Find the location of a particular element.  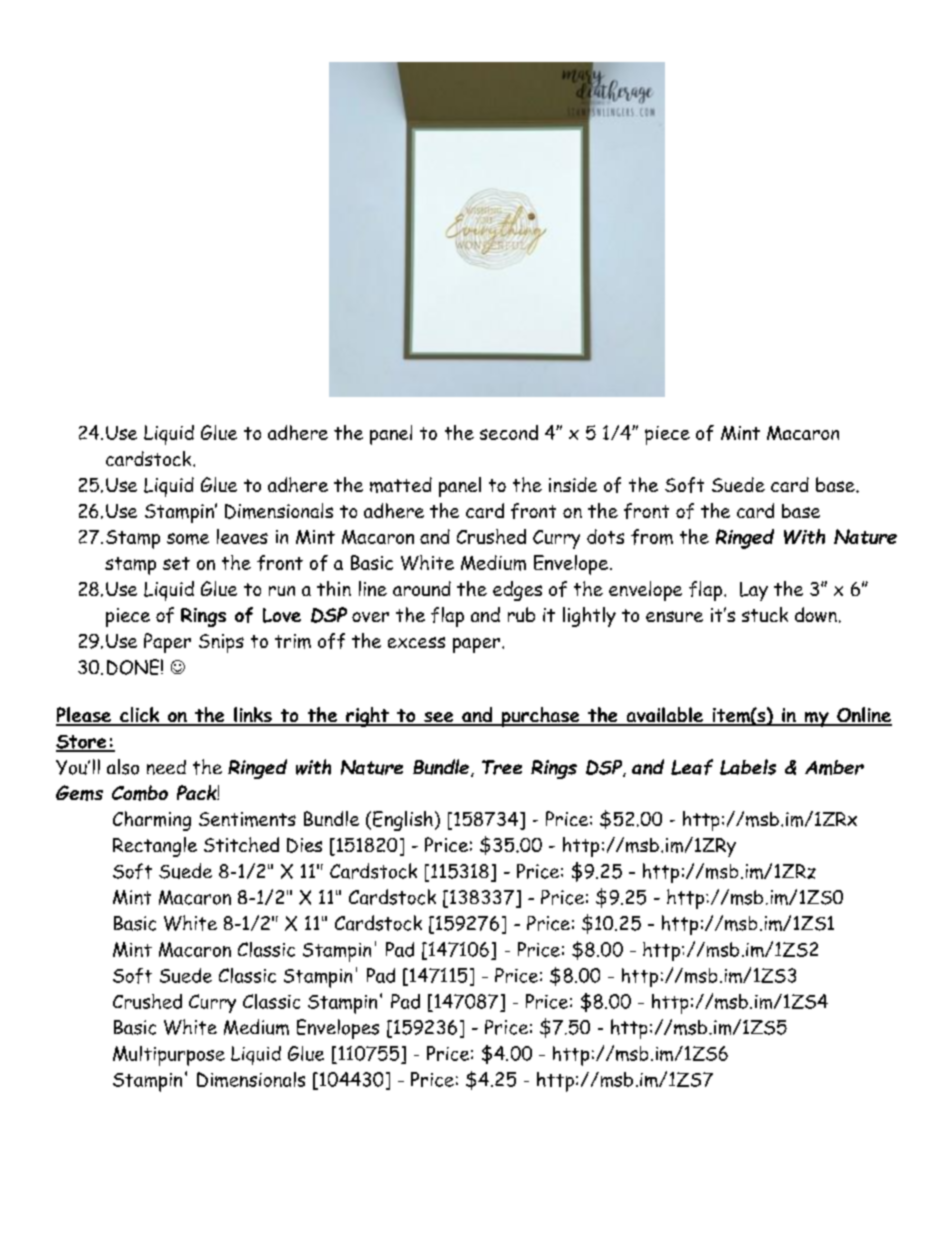

some is located at coordinates (188, 539).
